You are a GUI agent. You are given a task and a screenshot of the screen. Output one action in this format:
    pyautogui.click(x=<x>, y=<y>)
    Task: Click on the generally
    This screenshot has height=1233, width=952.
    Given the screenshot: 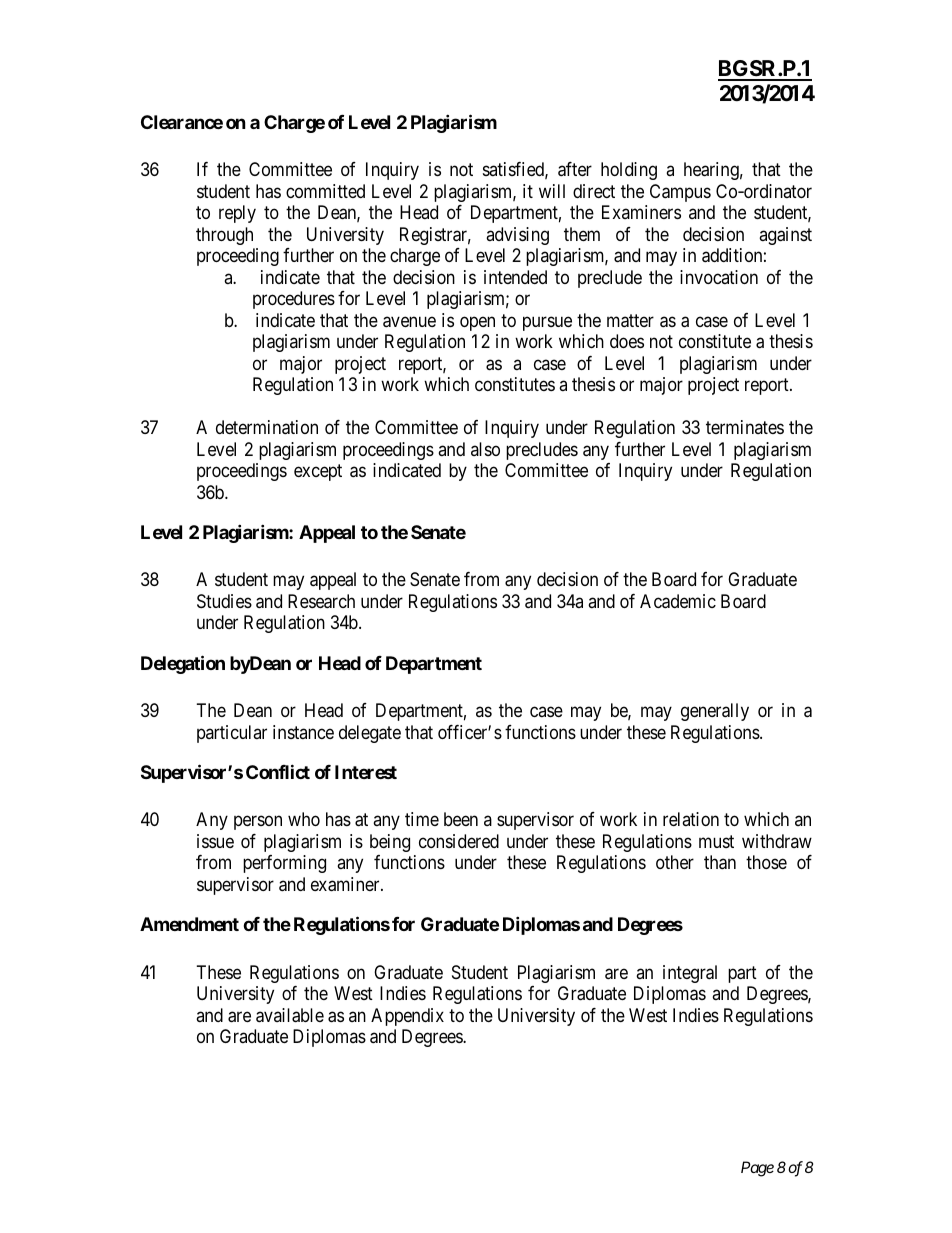 What is the action you would take?
    pyautogui.click(x=715, y=712)
